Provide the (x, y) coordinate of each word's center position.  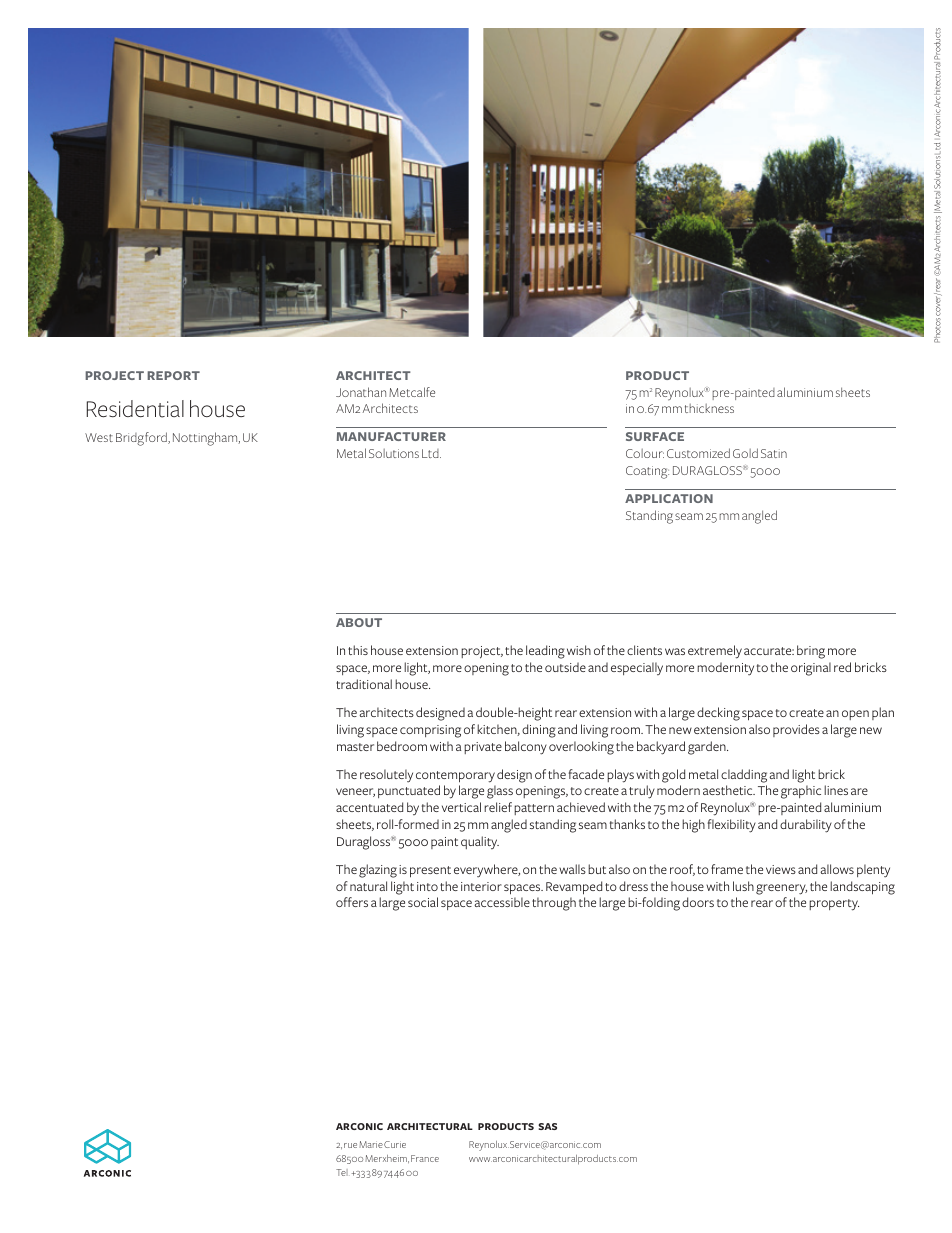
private (483, 748)
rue (350, 1145)
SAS (547, 1126)
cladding (744, 776)
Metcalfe (412, 392)
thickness (709, 408)
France (425, 1158)
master (355, 747)
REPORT (173, 375)
